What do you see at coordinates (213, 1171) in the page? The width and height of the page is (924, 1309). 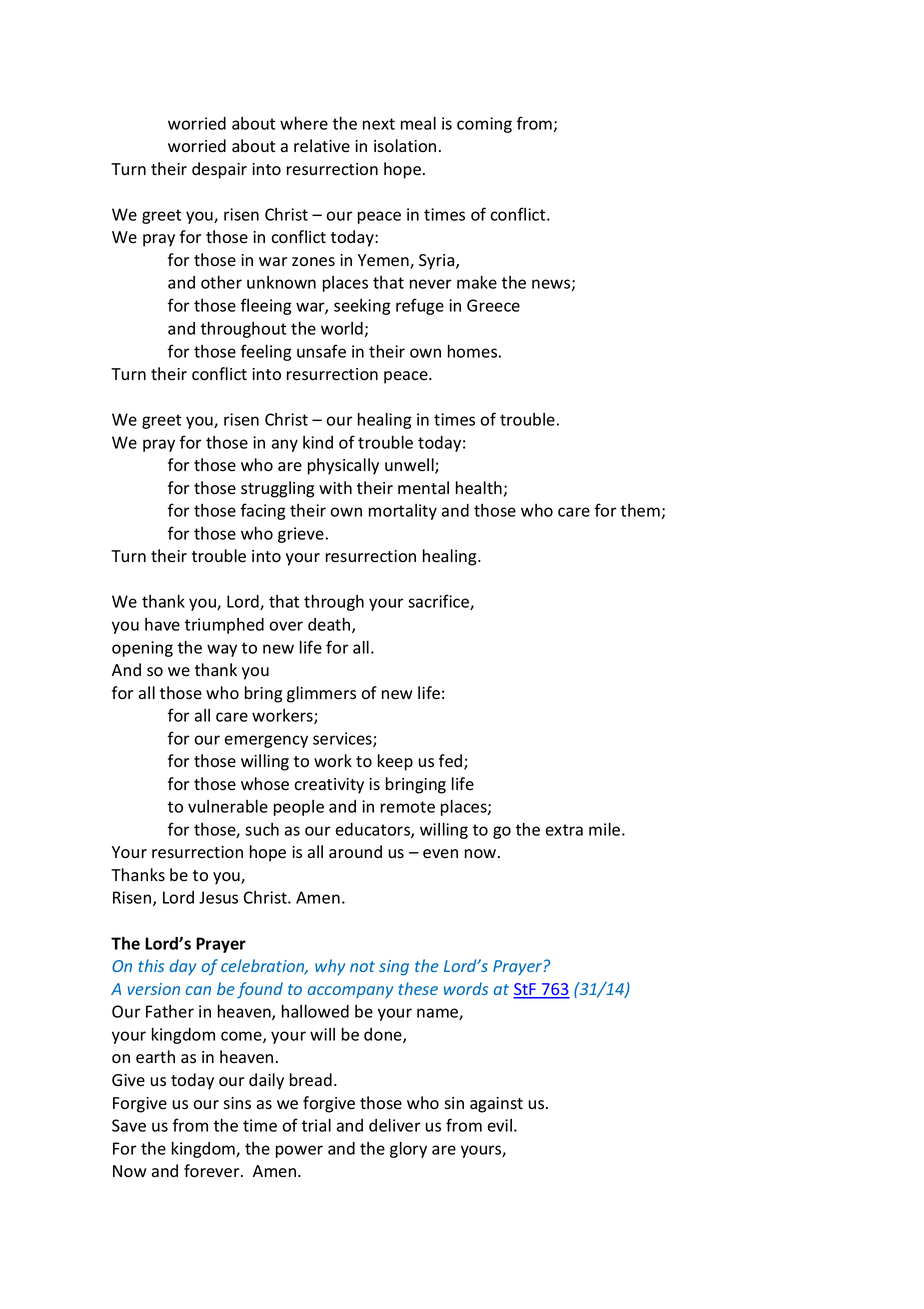 I see `forever` at bounding box center [213, 1171].
